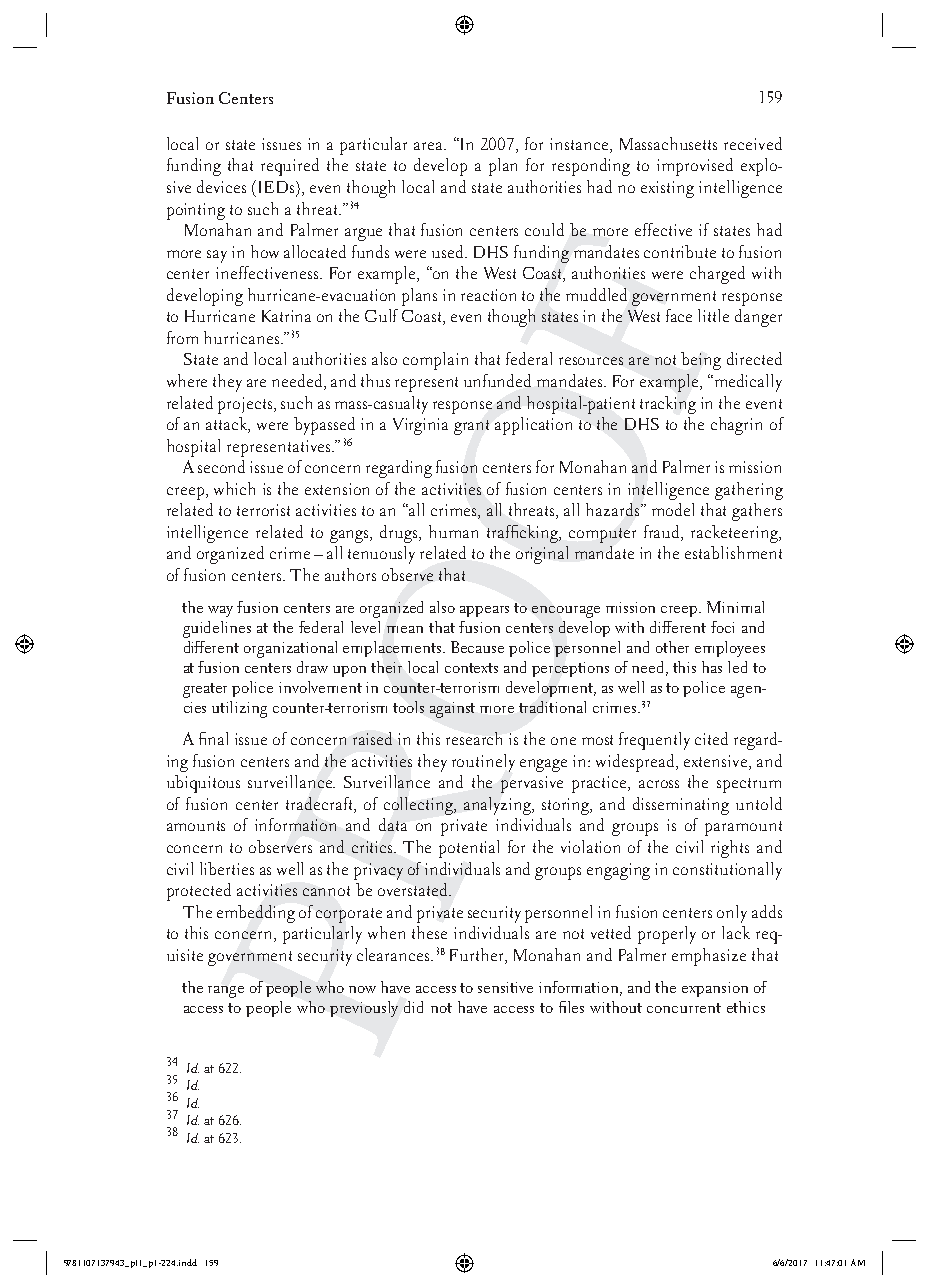  I want to click on other, so click(672, 647).
